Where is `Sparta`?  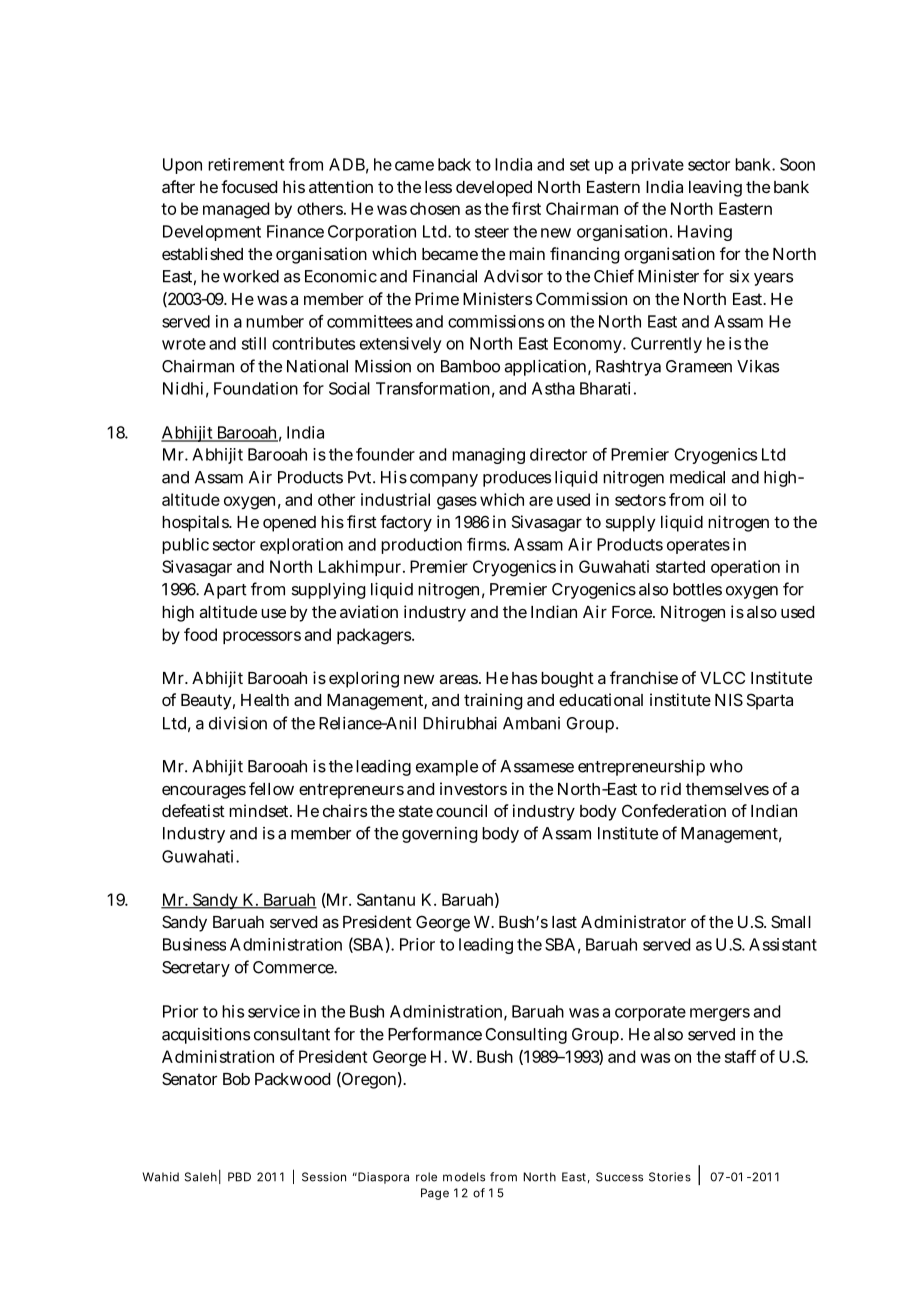
Sparta is located at coordinates (770, 701).
